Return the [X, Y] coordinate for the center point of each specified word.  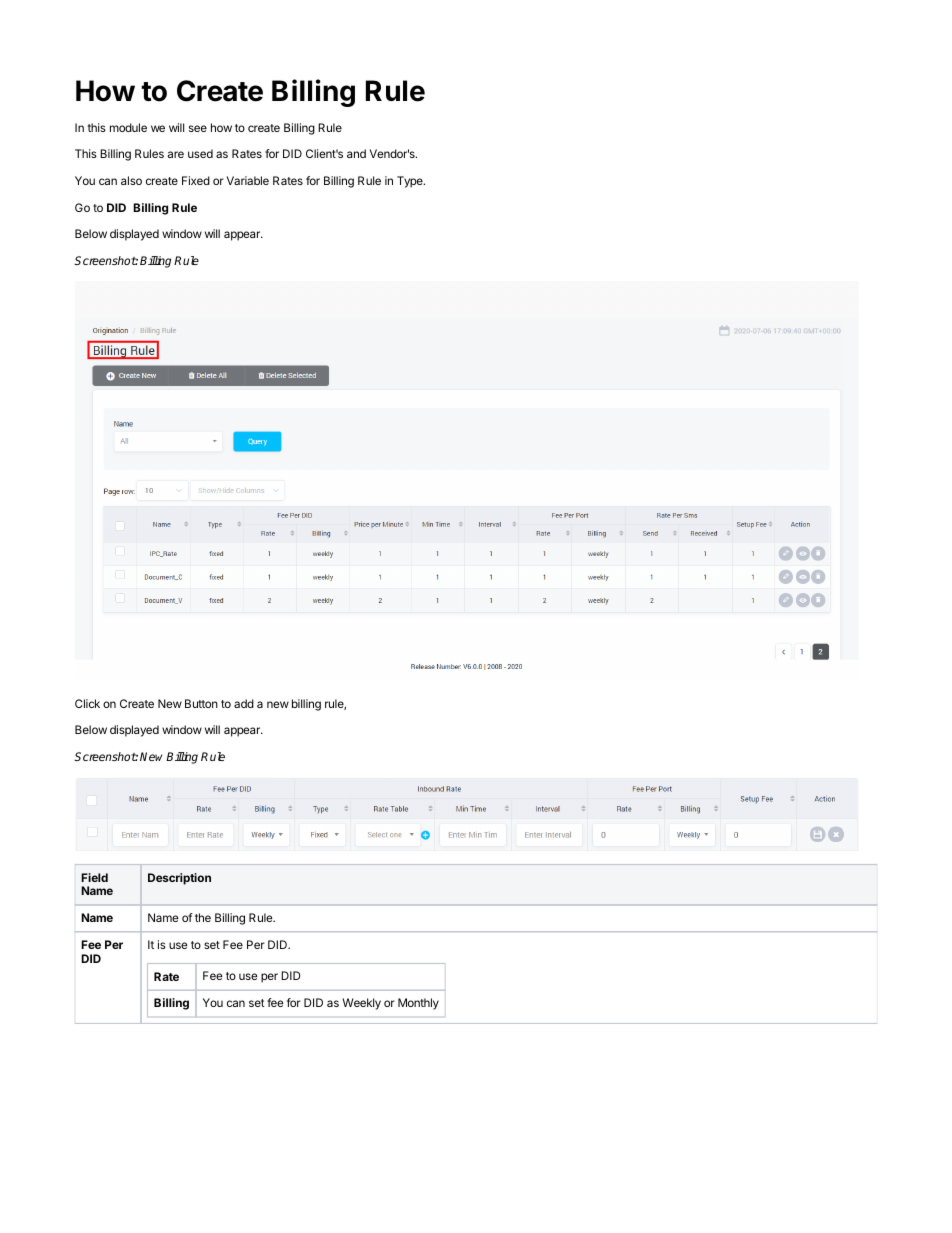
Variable [248, 180]
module [128, 127]
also [131, 180]
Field [94, 877]
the [203, 917]
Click [87, 703]
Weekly [361, 1004]
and [356, 153]
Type [411, 182]
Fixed [196, 180]
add [244, 703]
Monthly [418, 1004]
